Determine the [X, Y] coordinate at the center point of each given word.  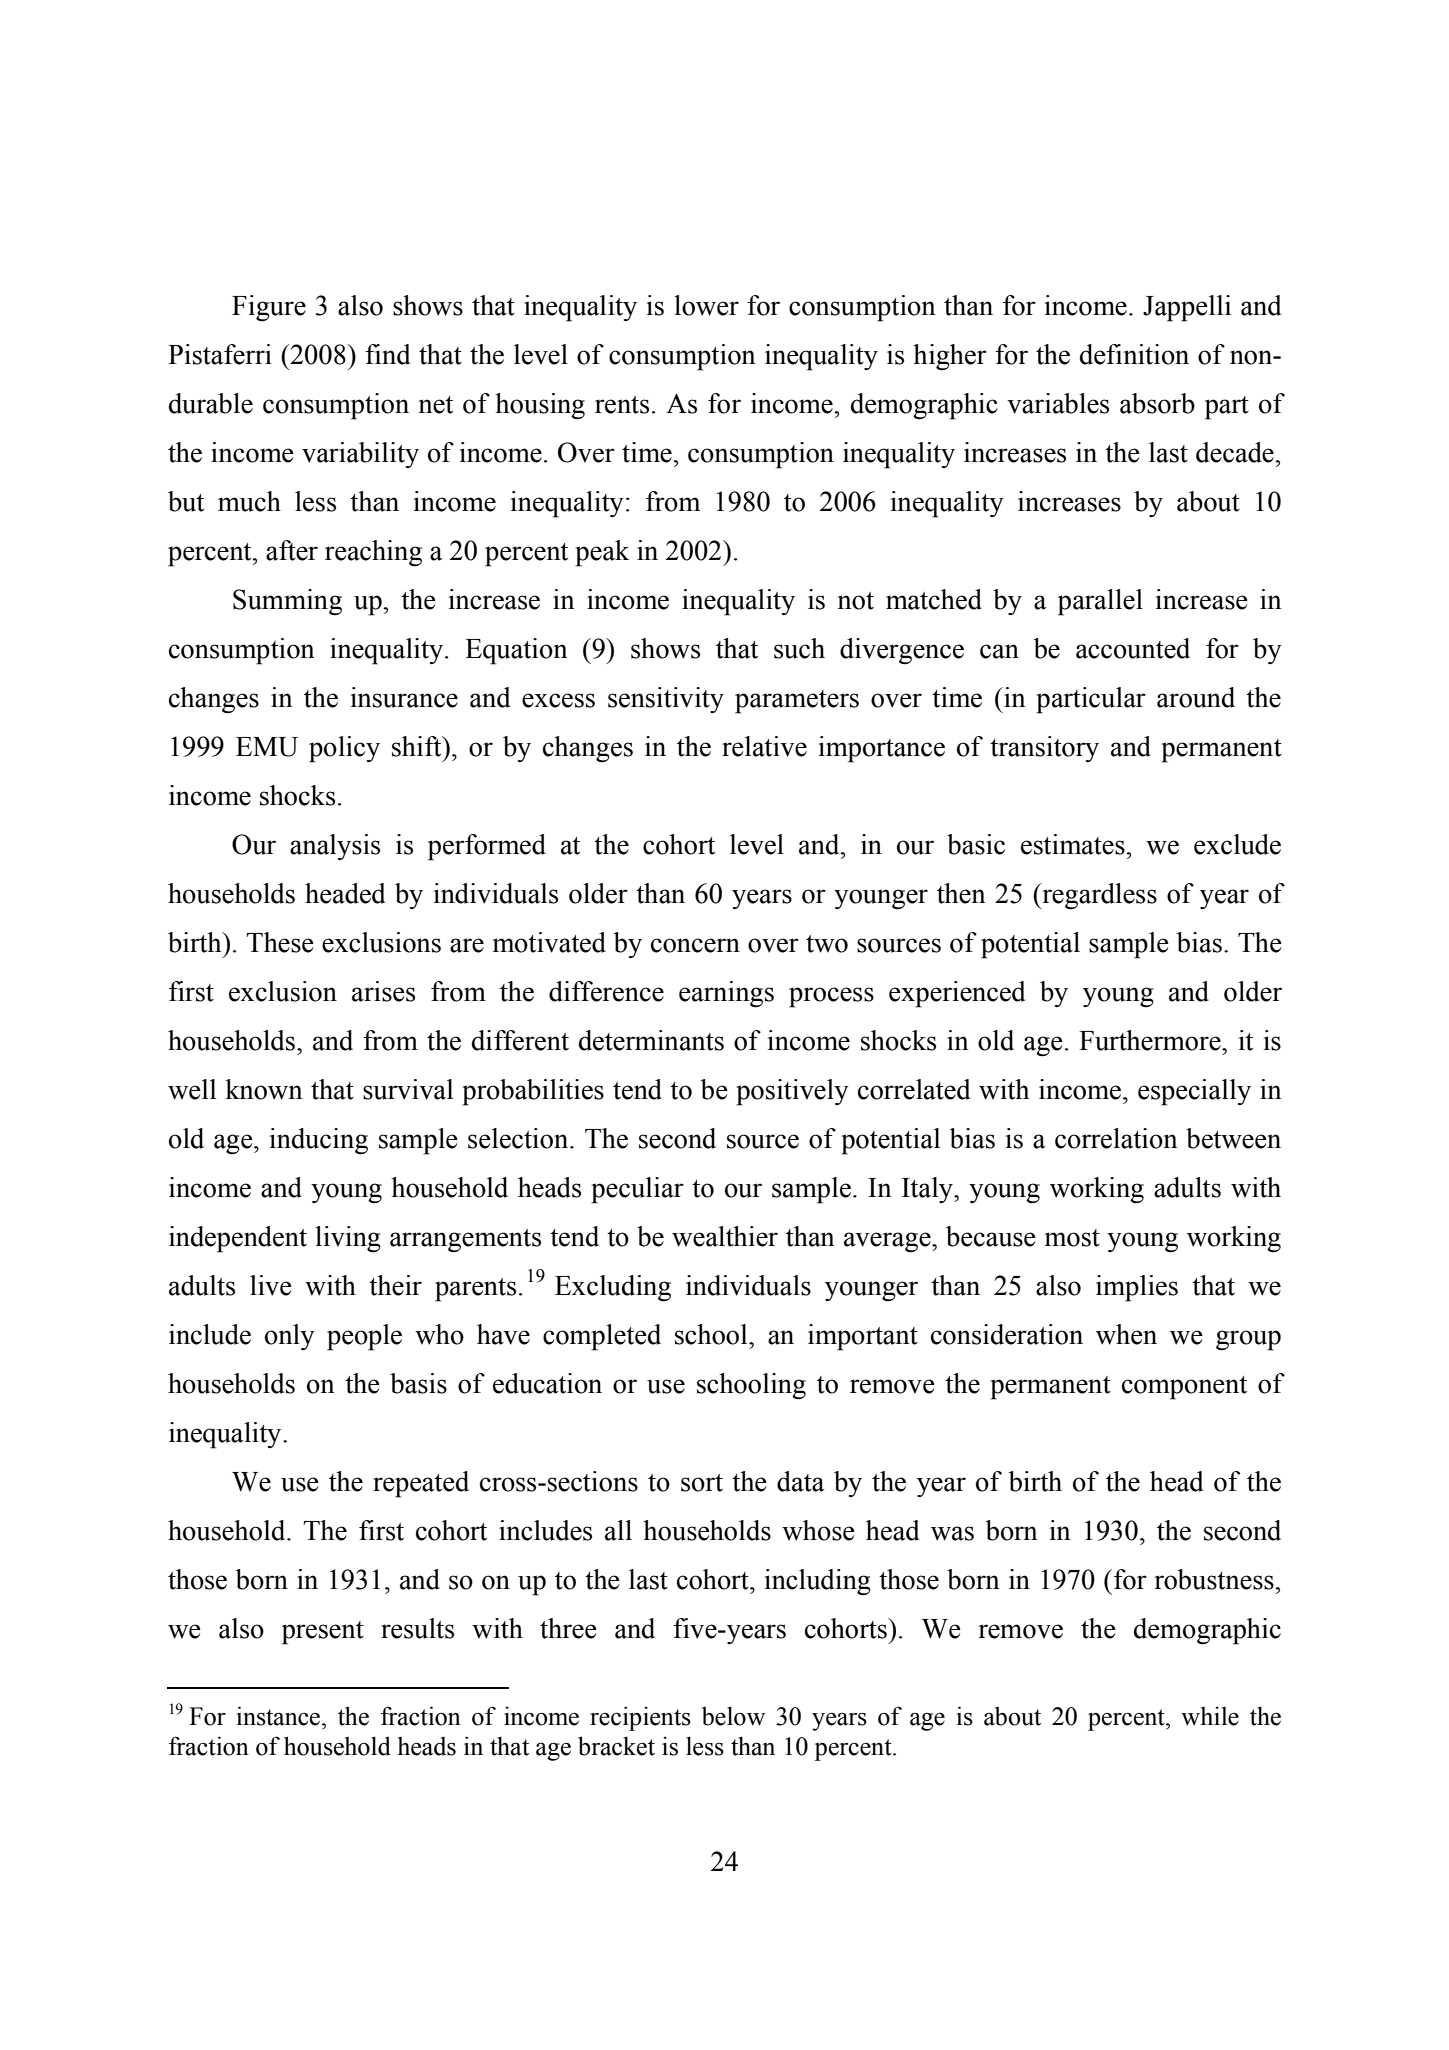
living [348, 1239]
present [323, 1633]
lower [706, 305]
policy [344, 749]
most [1072, 1238]
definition [1134, 354]
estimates [1074, 844]
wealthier [725, 1236]
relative [764, 746]
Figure [269, 308]
